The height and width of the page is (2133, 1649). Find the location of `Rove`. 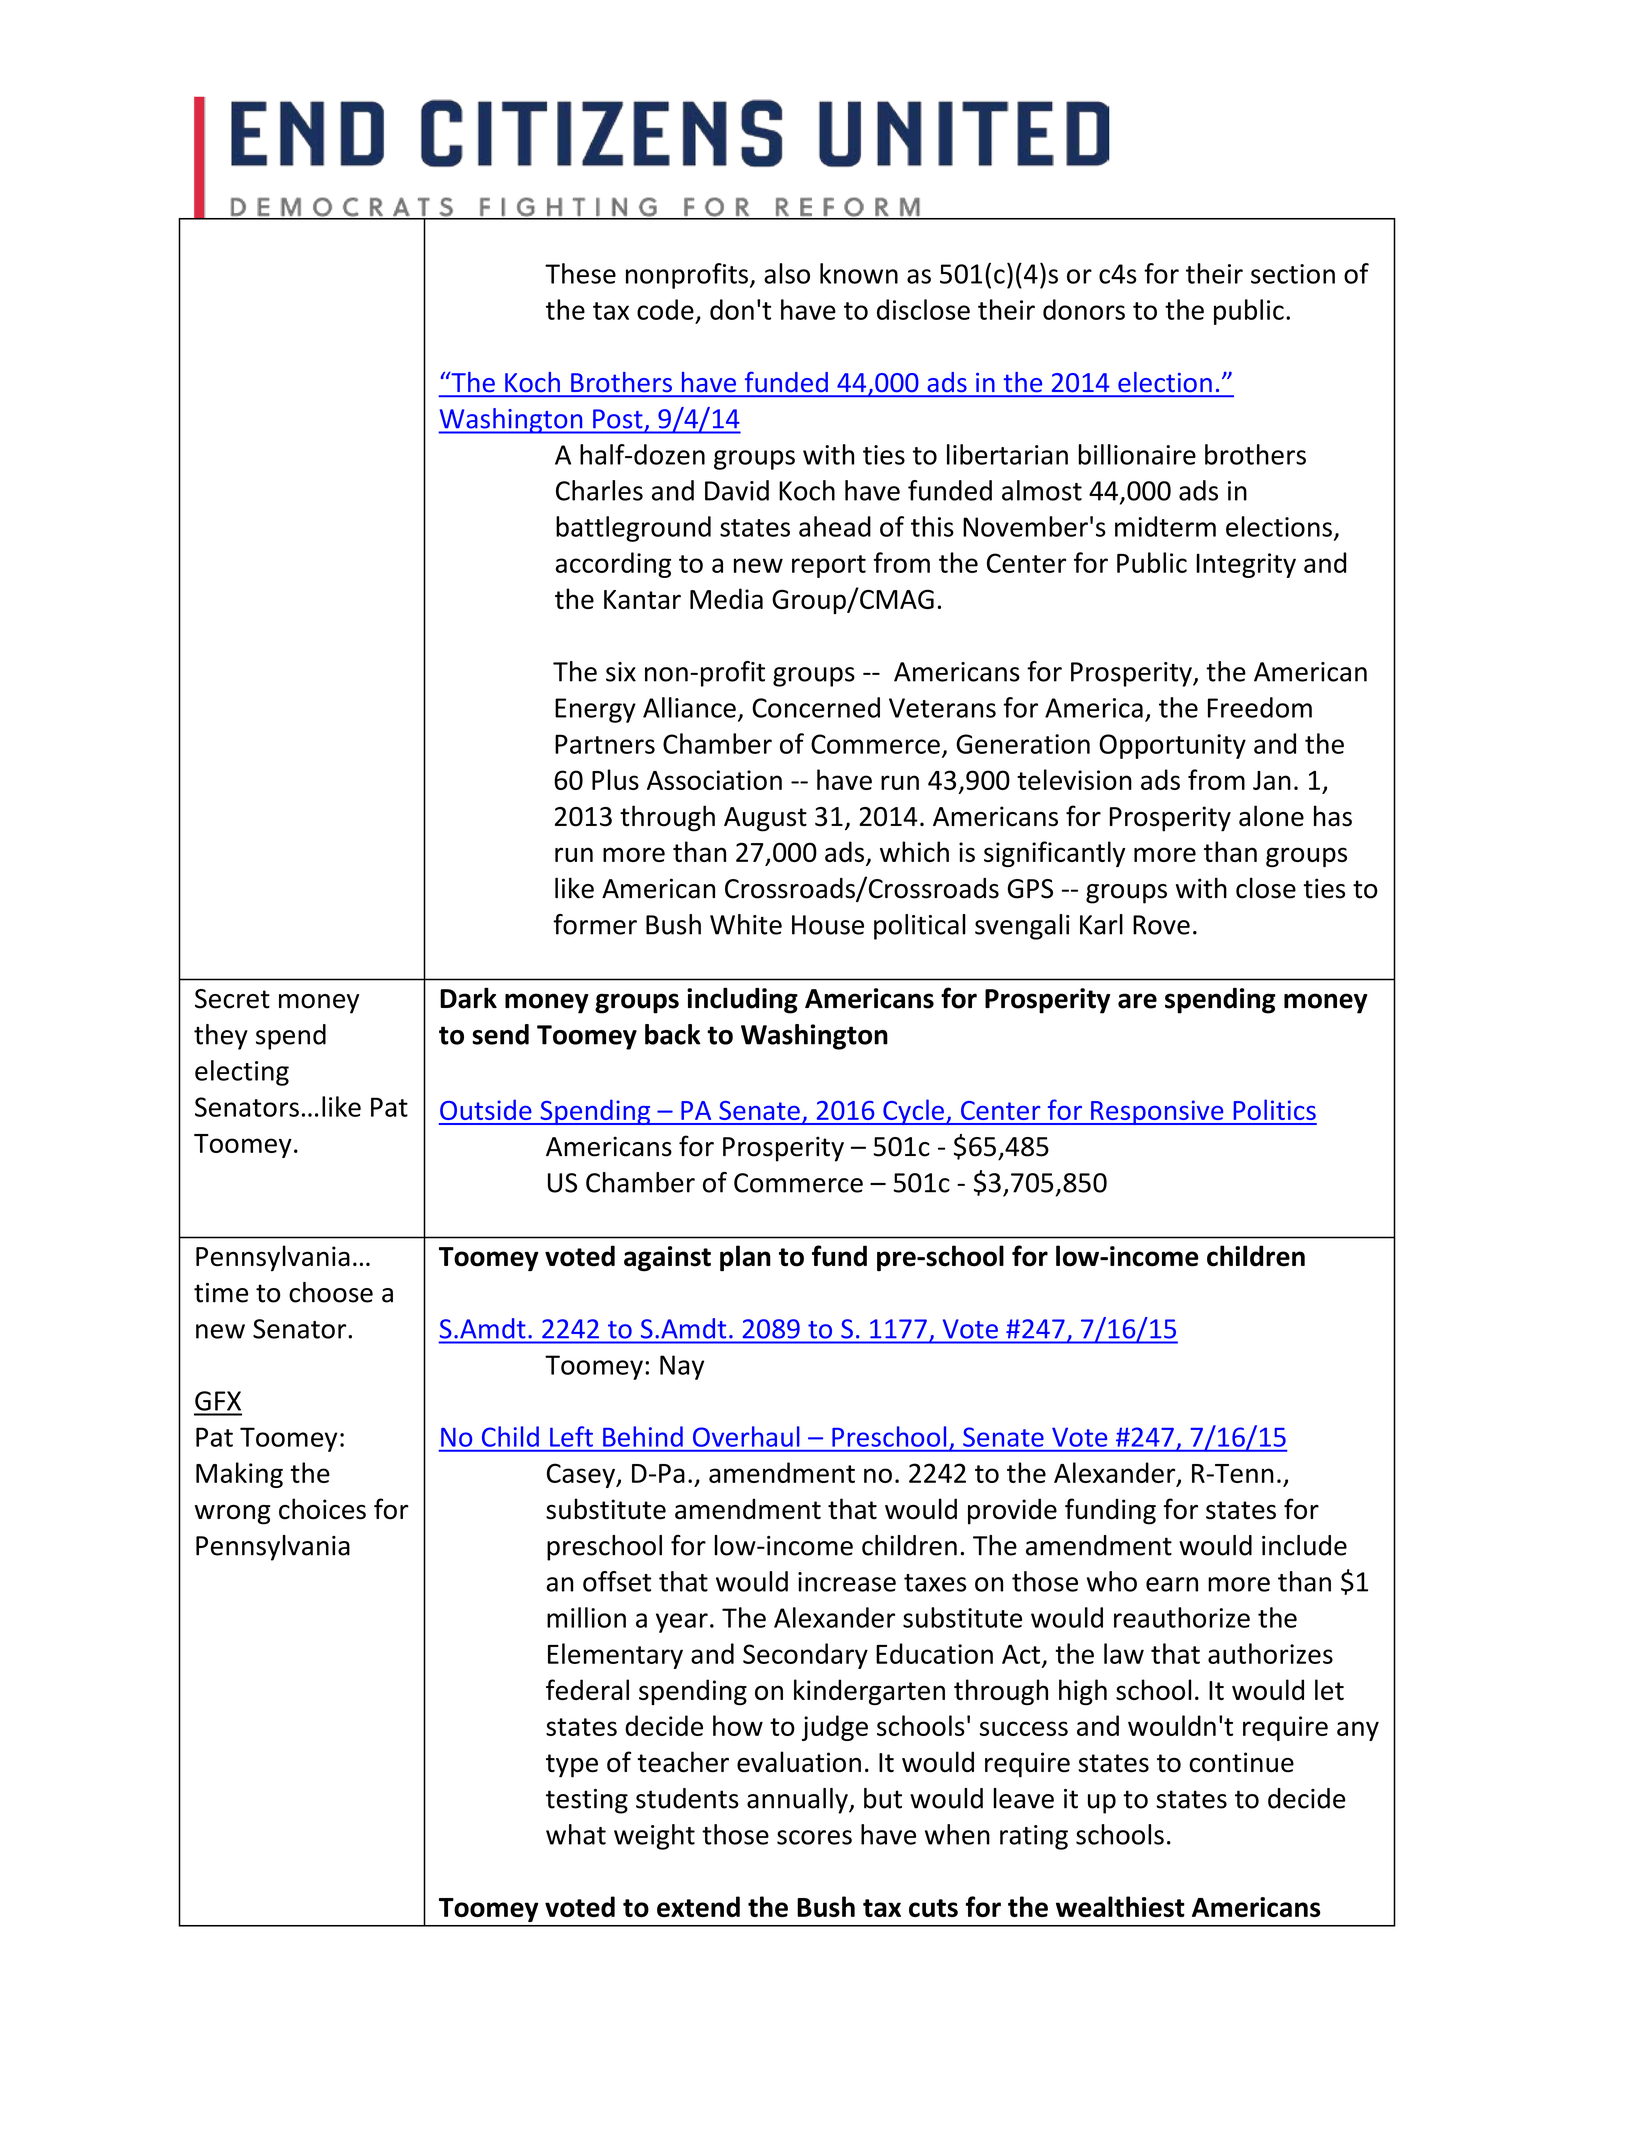

Rove is located at coordinates (1161, 925).
